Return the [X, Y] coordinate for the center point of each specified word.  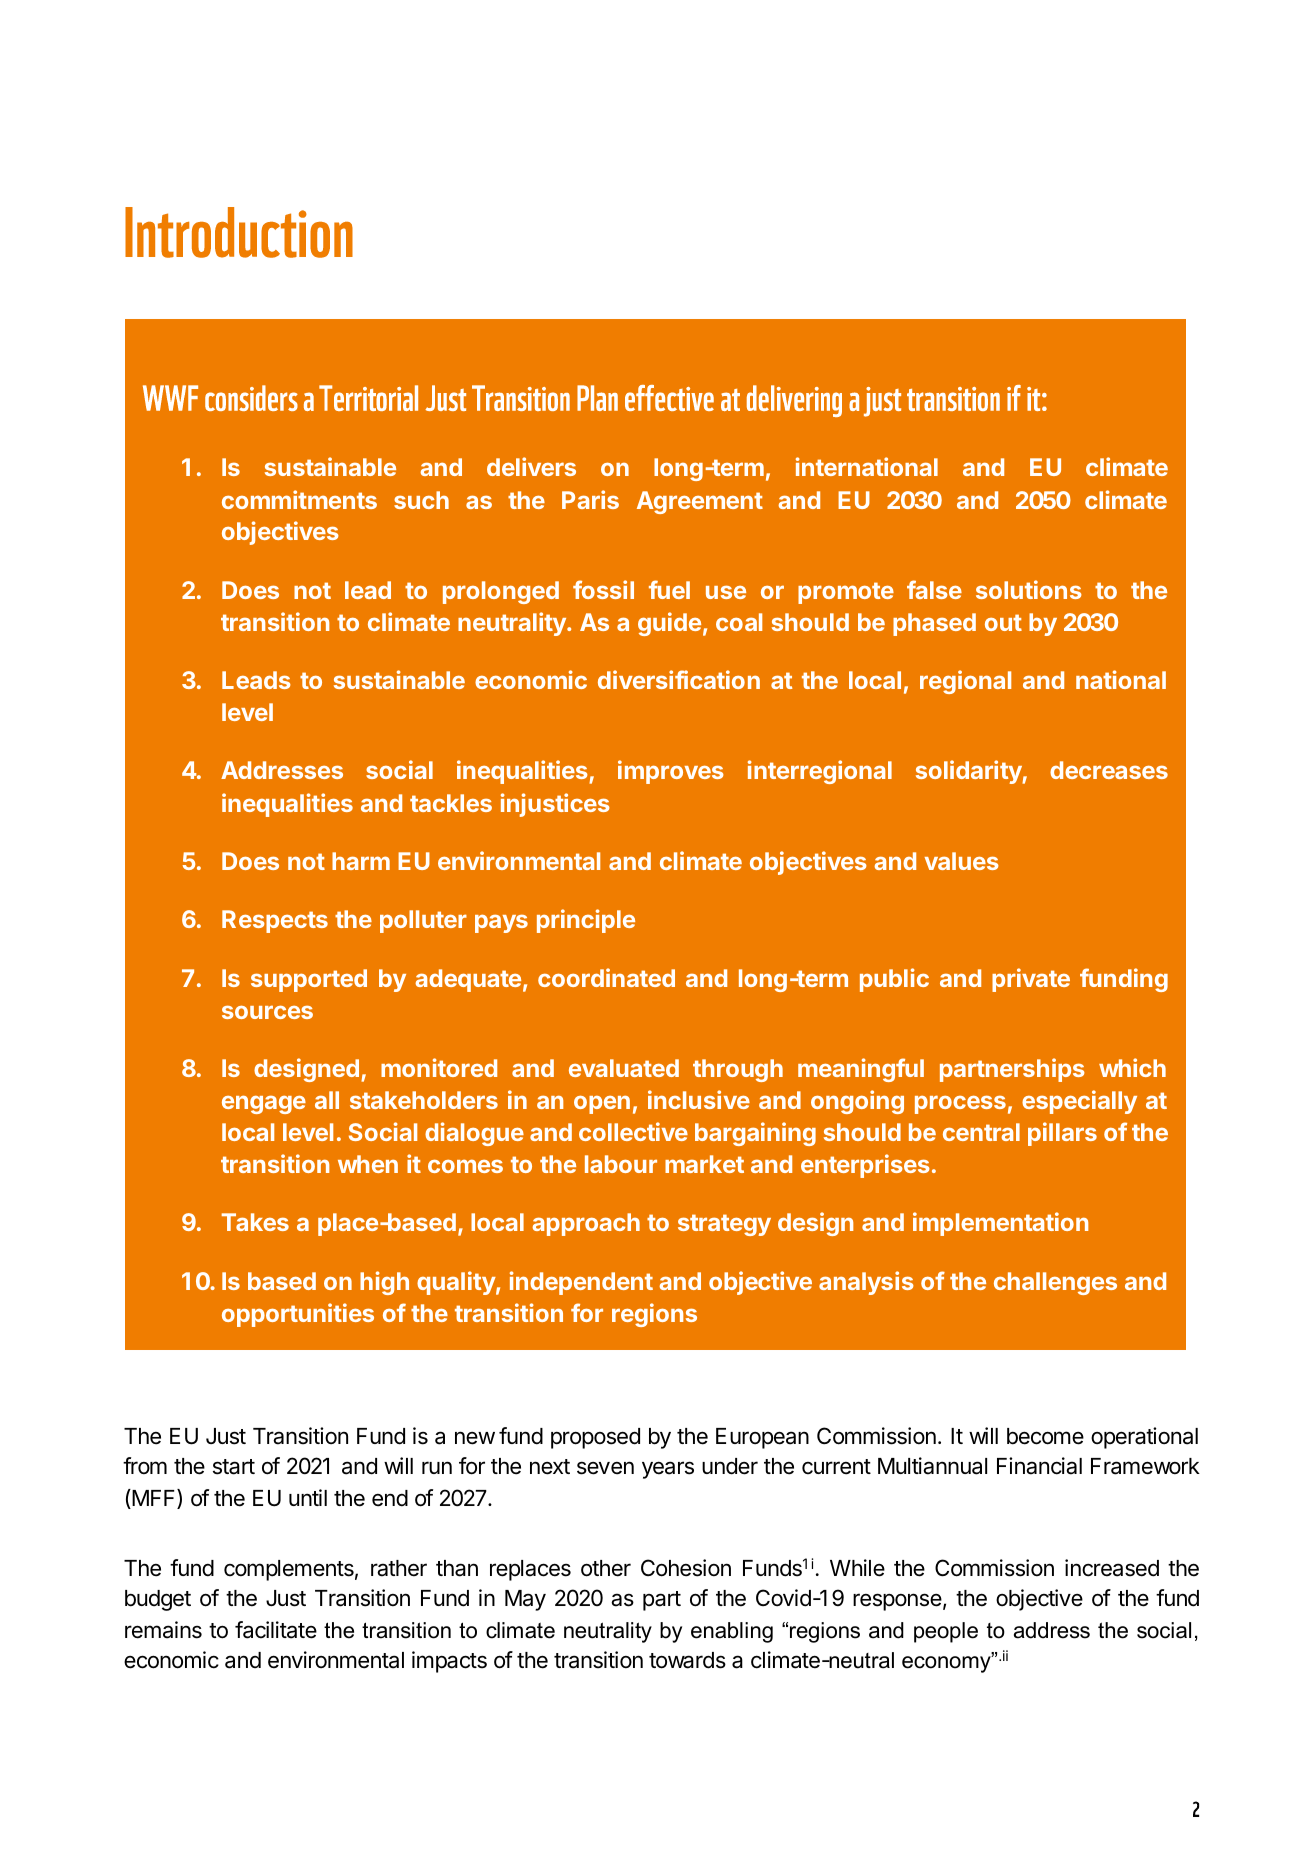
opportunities [298, 1315]
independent [581, 1283]
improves [671, 772]
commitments [299, 499]
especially [1079, 1102]
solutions [1029, 589]
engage [264, 1104]
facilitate [276, 1630]
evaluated [624, 1068]
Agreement [700, 502]
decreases [1109, 770]
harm [361, 861]
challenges [1055, 1283]
